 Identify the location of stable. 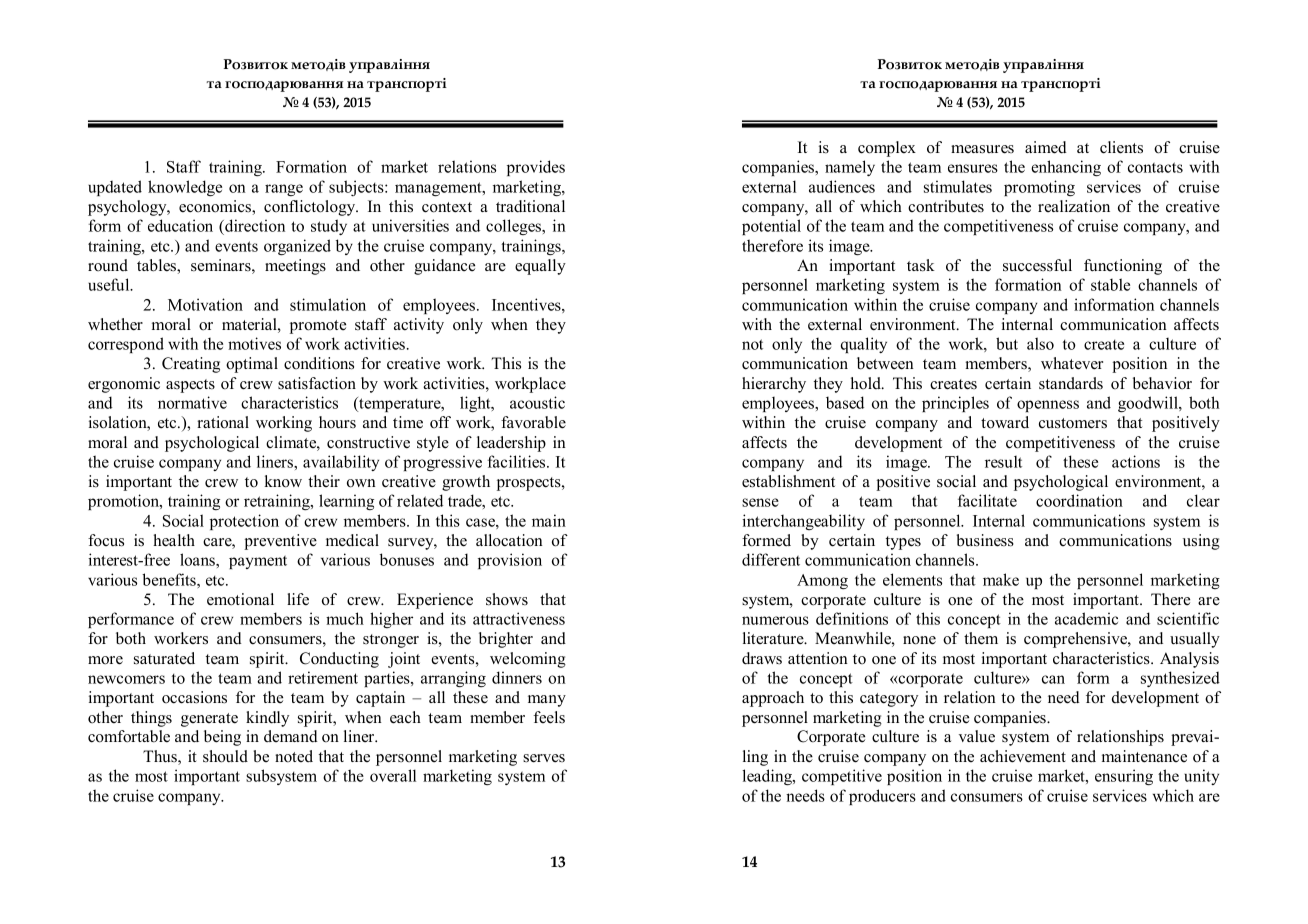
(1110, 284).
